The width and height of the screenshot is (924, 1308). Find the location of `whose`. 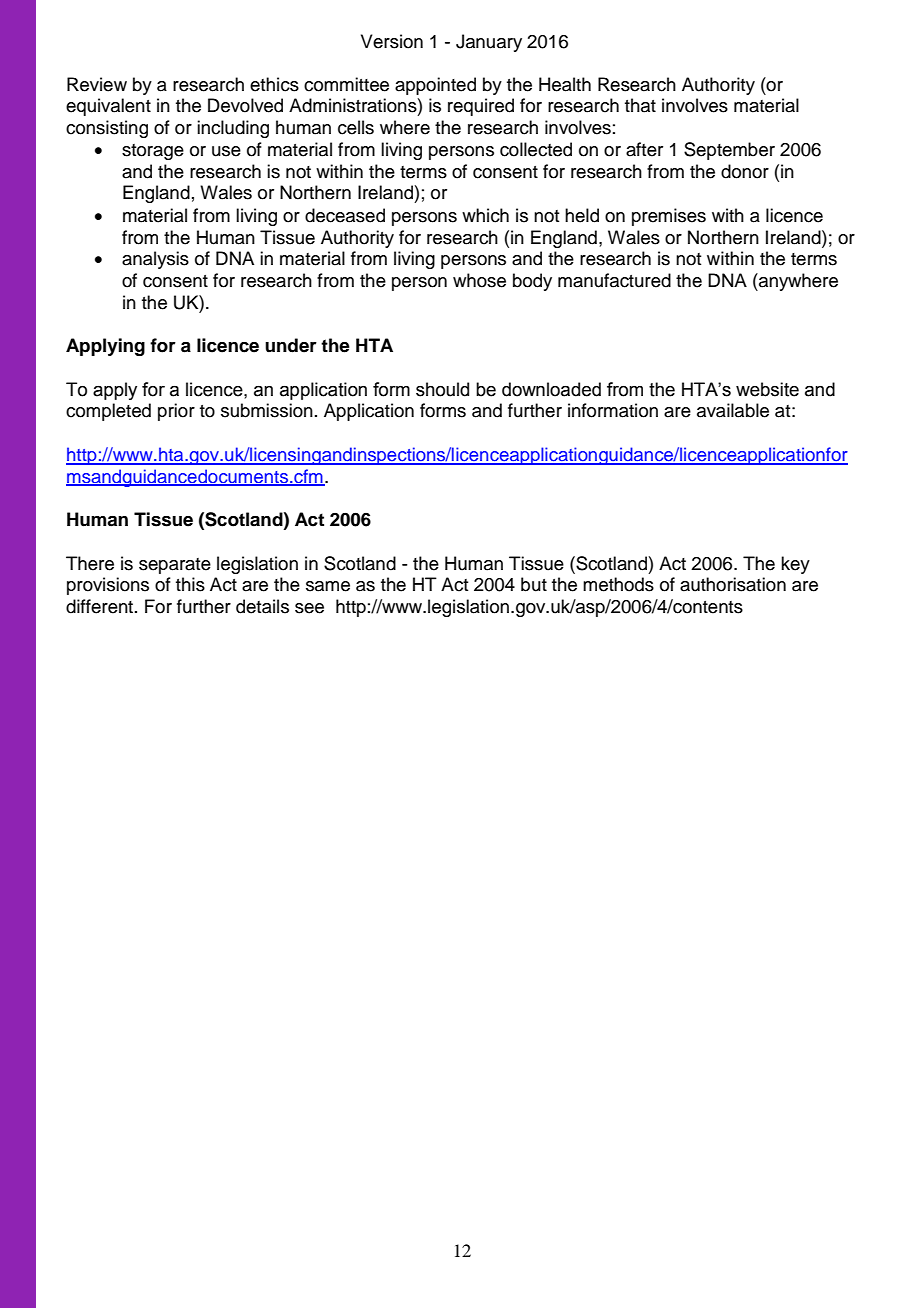

whose is located at coordinates (479, 280).
